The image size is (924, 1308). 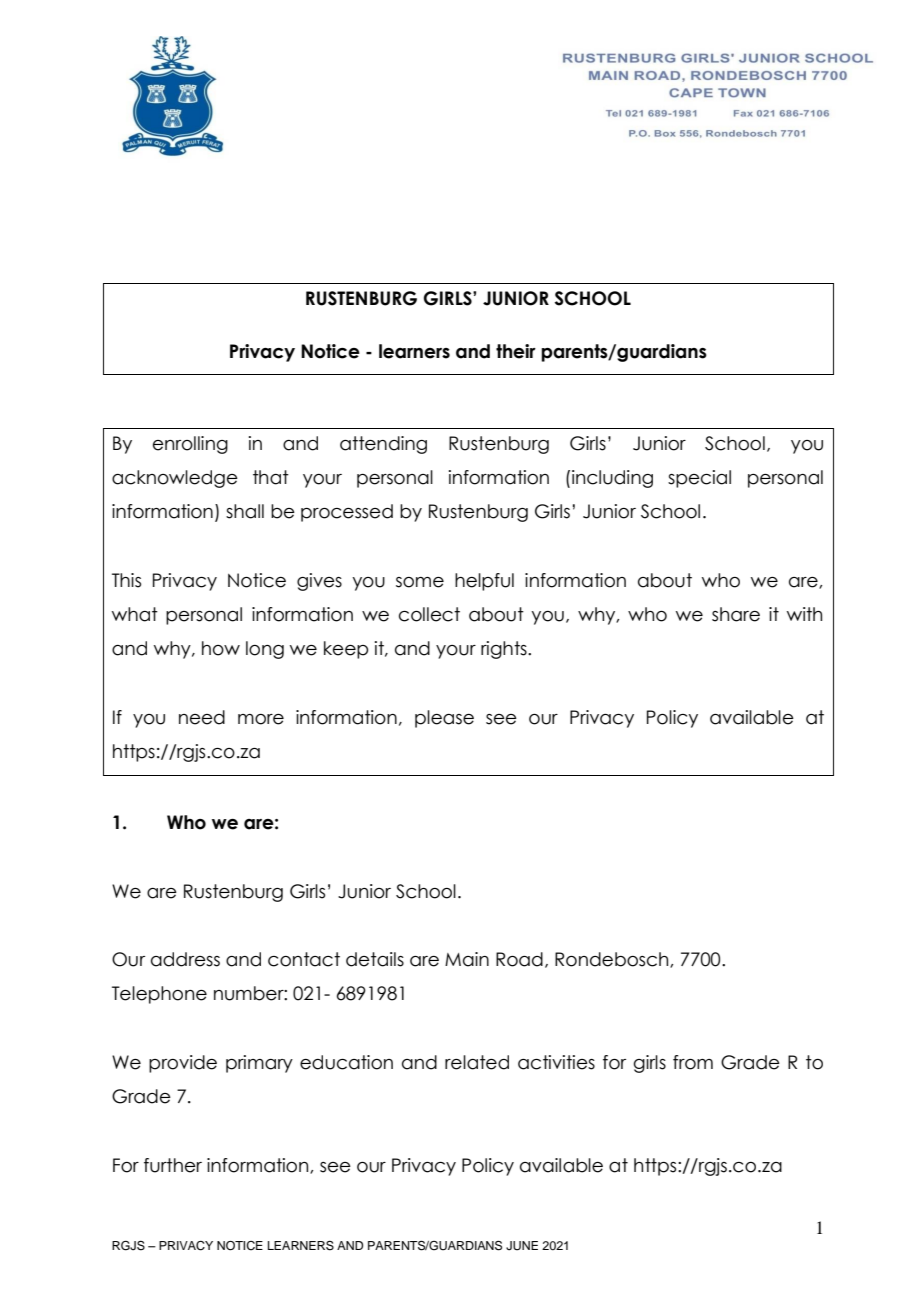 I want to click on how, so click(x=221, y=648).
